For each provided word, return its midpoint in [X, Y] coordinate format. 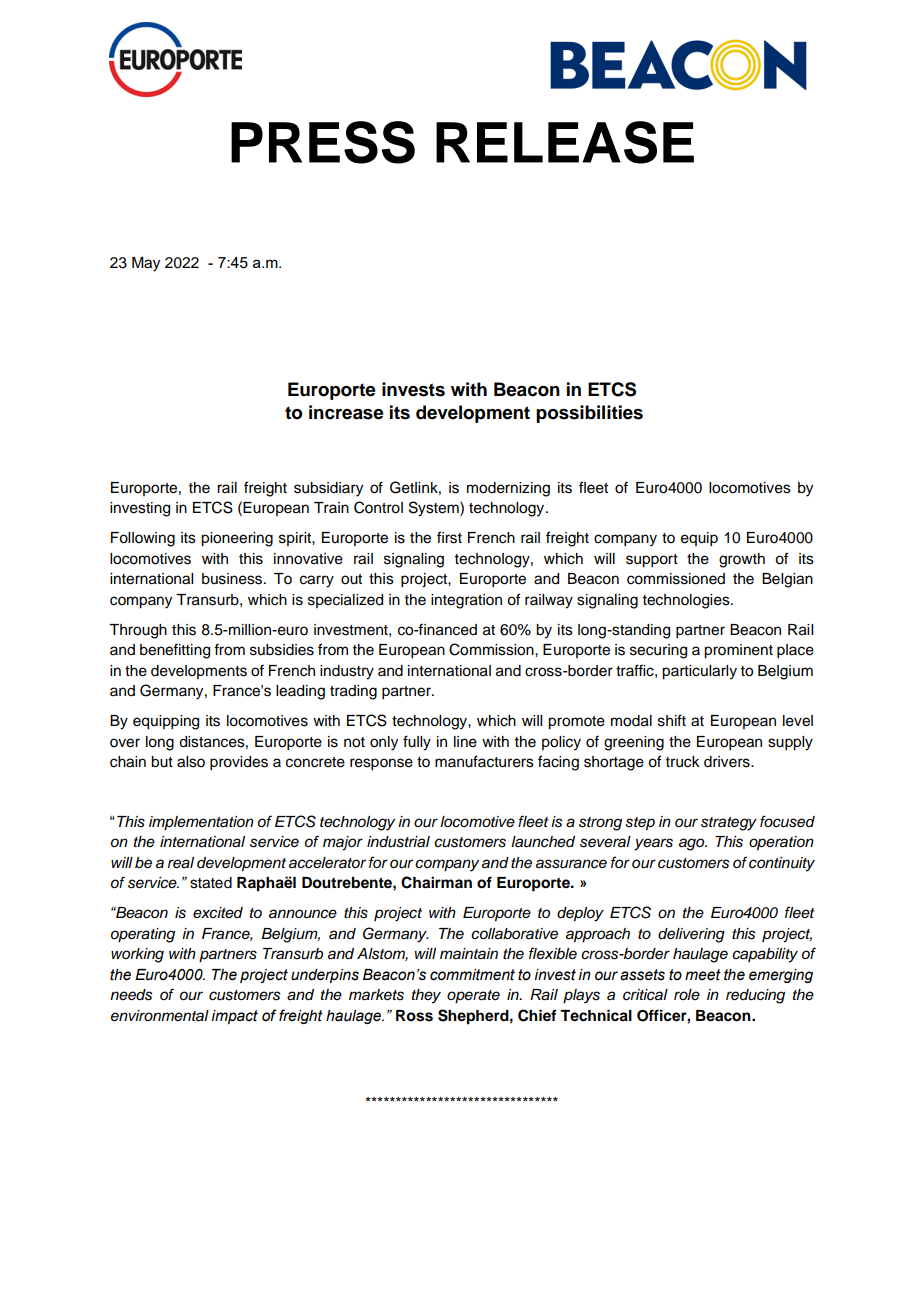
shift [672, 720]
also [191, 762]
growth [742, 560]
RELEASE [565, 142]
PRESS [323, 142]
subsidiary [328, 489]
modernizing [508, 489]
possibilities [589, 414]
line [465, 742]
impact [234, 1017]
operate [473, 997]
